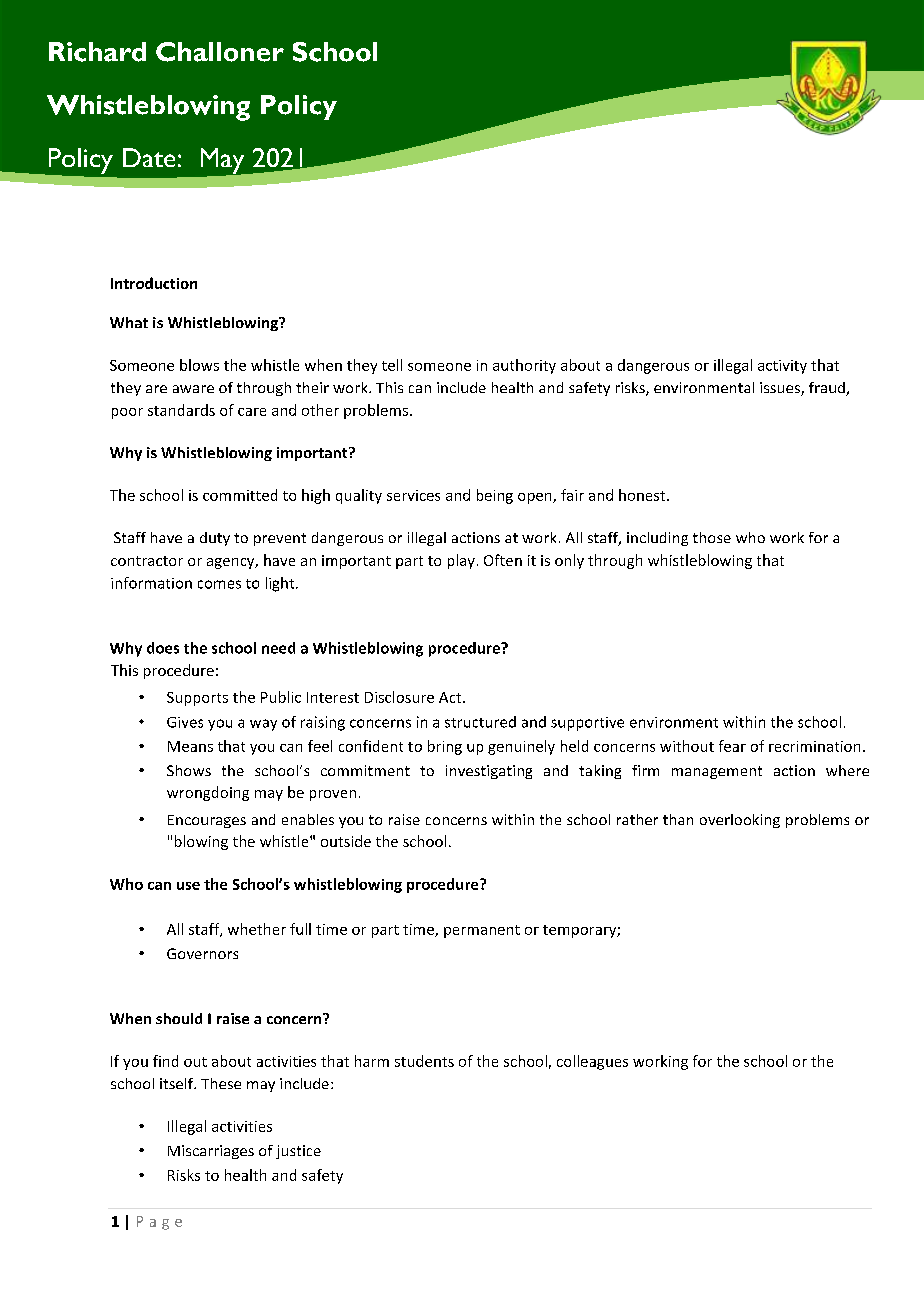  Describe the element at coordinates (178, 1083) in the screenshot. I see `itself` at that location.
